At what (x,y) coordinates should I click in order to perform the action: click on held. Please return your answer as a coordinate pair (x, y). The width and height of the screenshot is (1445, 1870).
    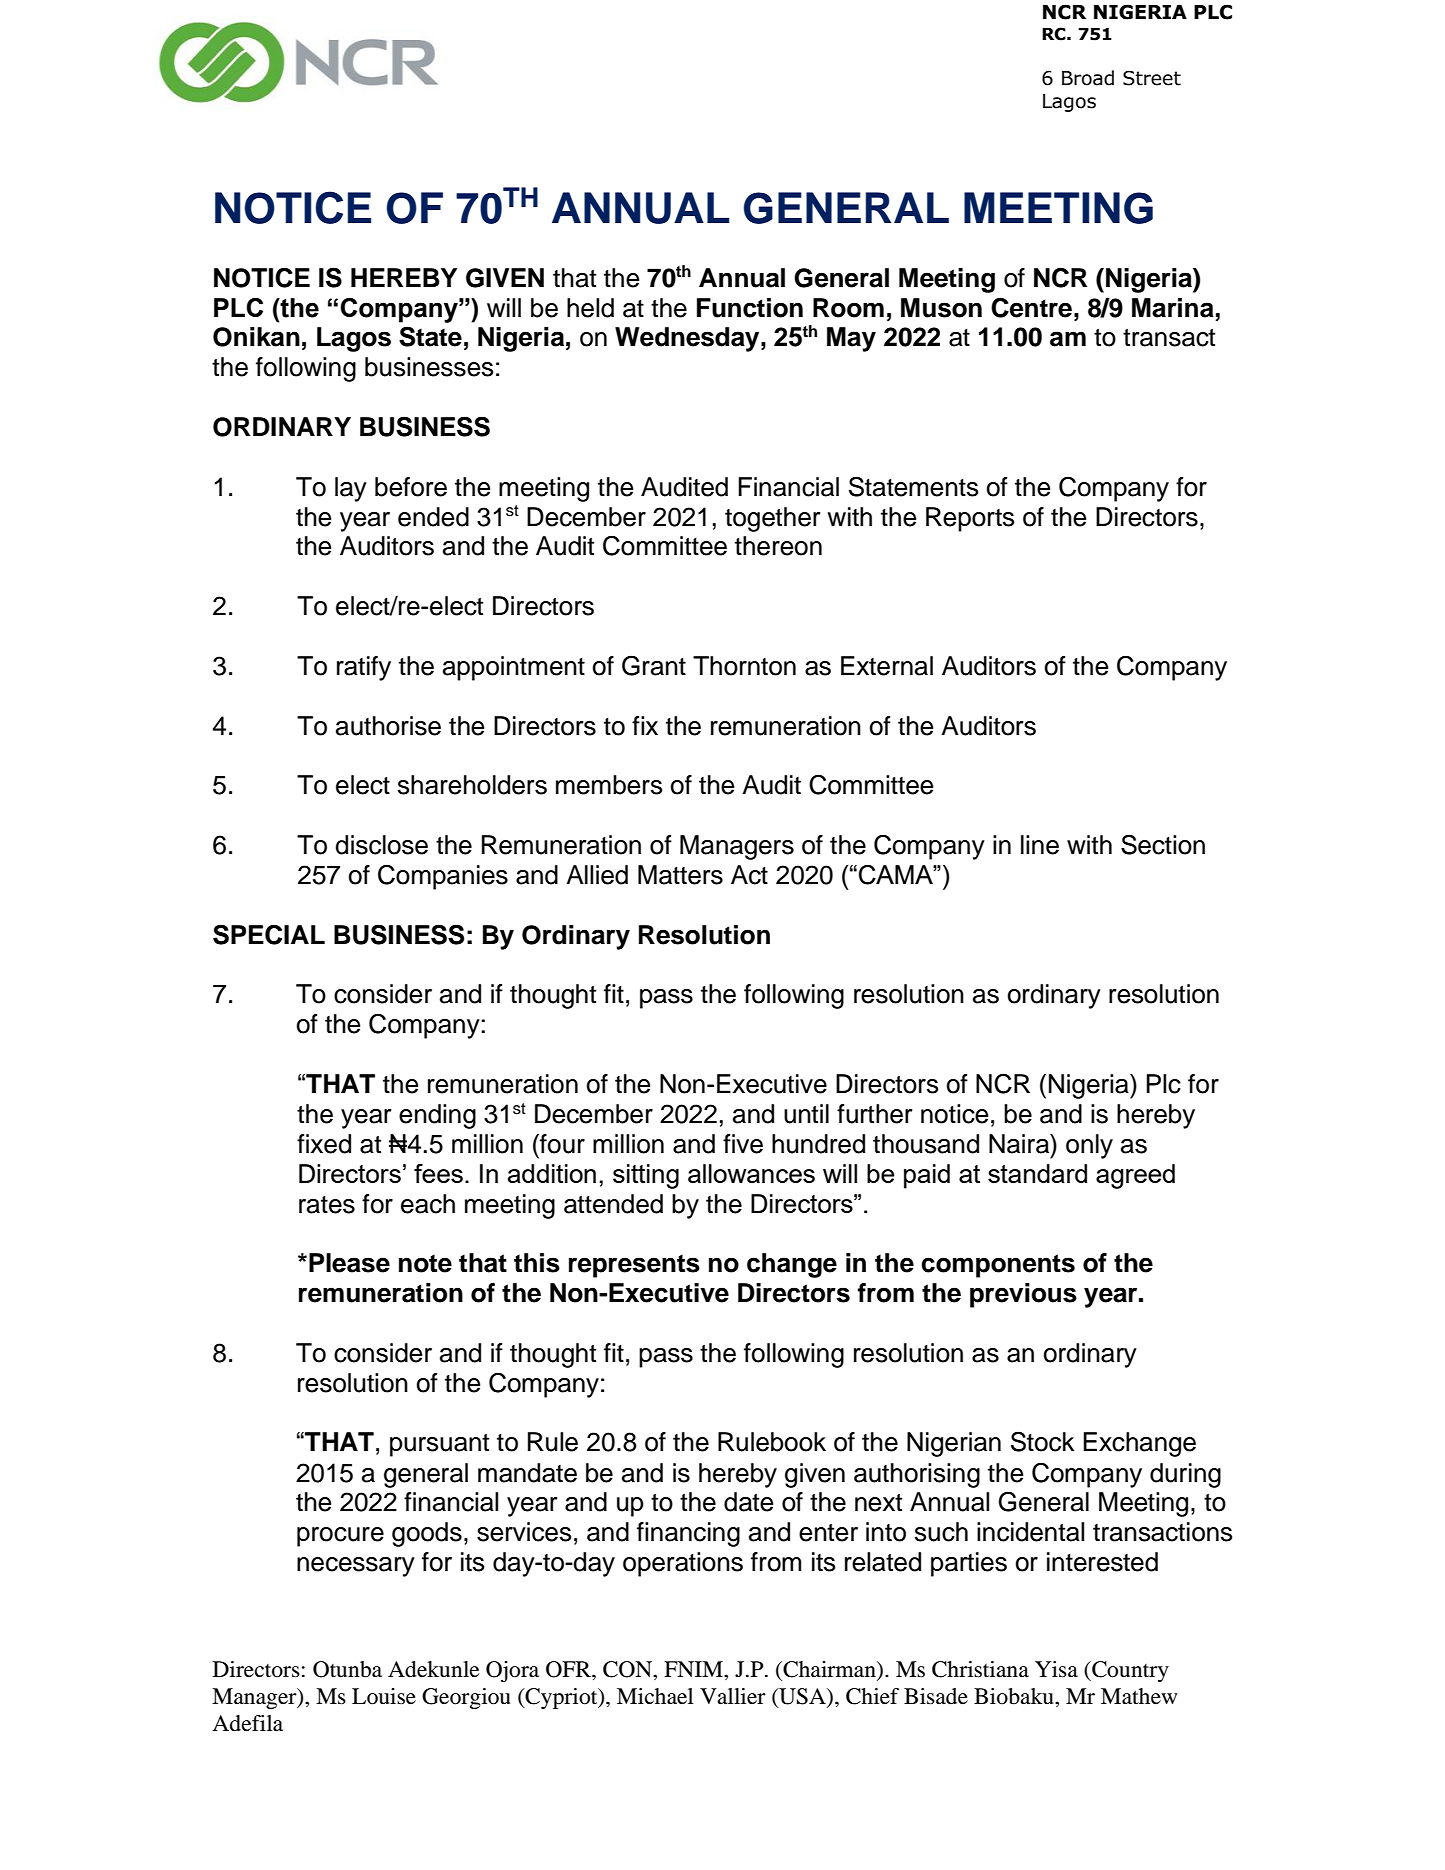
    Looking at the image, I should click on (590, 308).
